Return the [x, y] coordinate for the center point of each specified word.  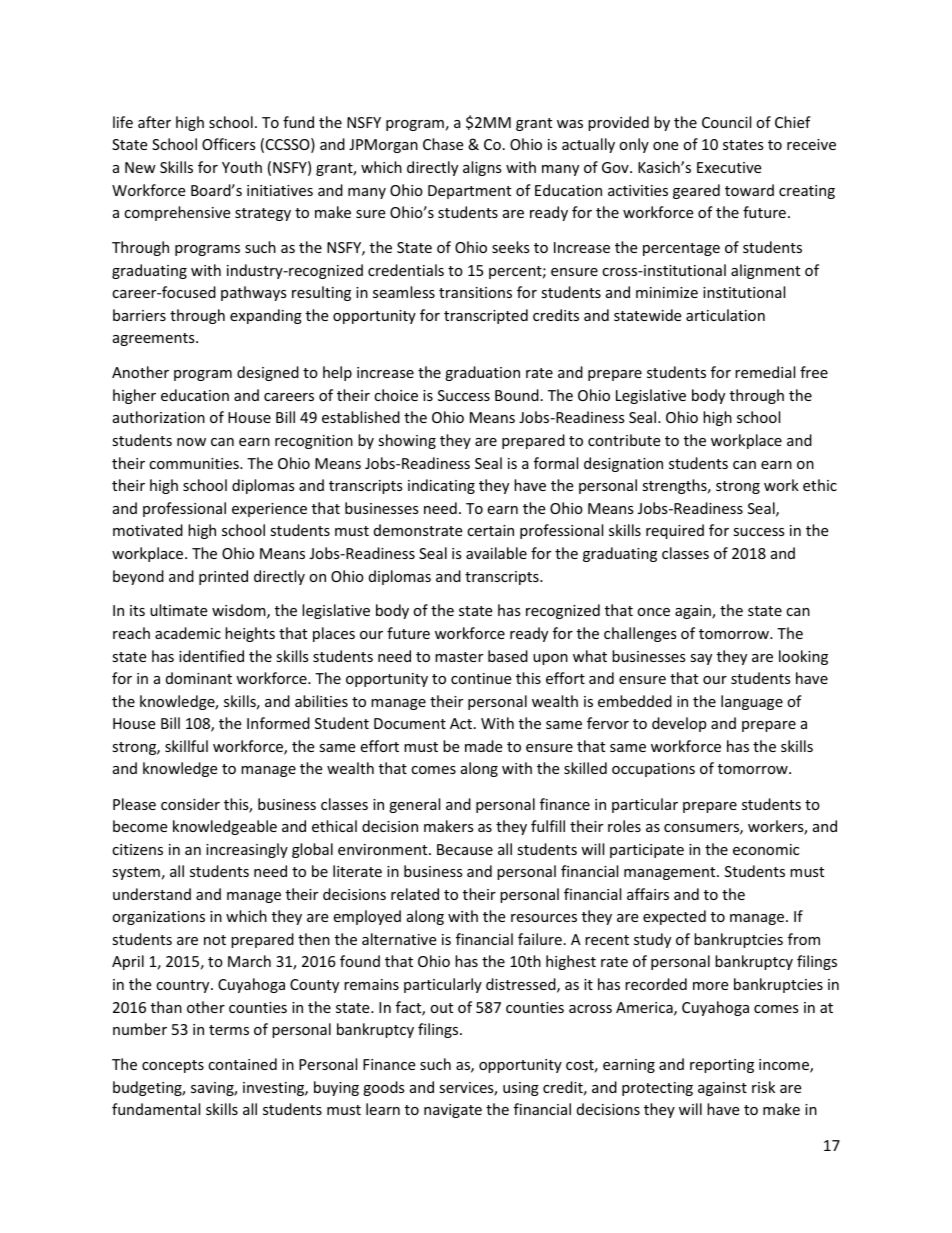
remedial [765, 372]
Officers [229, 144]
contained [242, 1064]
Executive [729, 167]
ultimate [178, 610]
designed [268, 373]
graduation [482, 373]
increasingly [247, 850]
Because [465, 849]
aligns [482, 168]
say [701, 659]
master [459, 657]
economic [766, 849]
